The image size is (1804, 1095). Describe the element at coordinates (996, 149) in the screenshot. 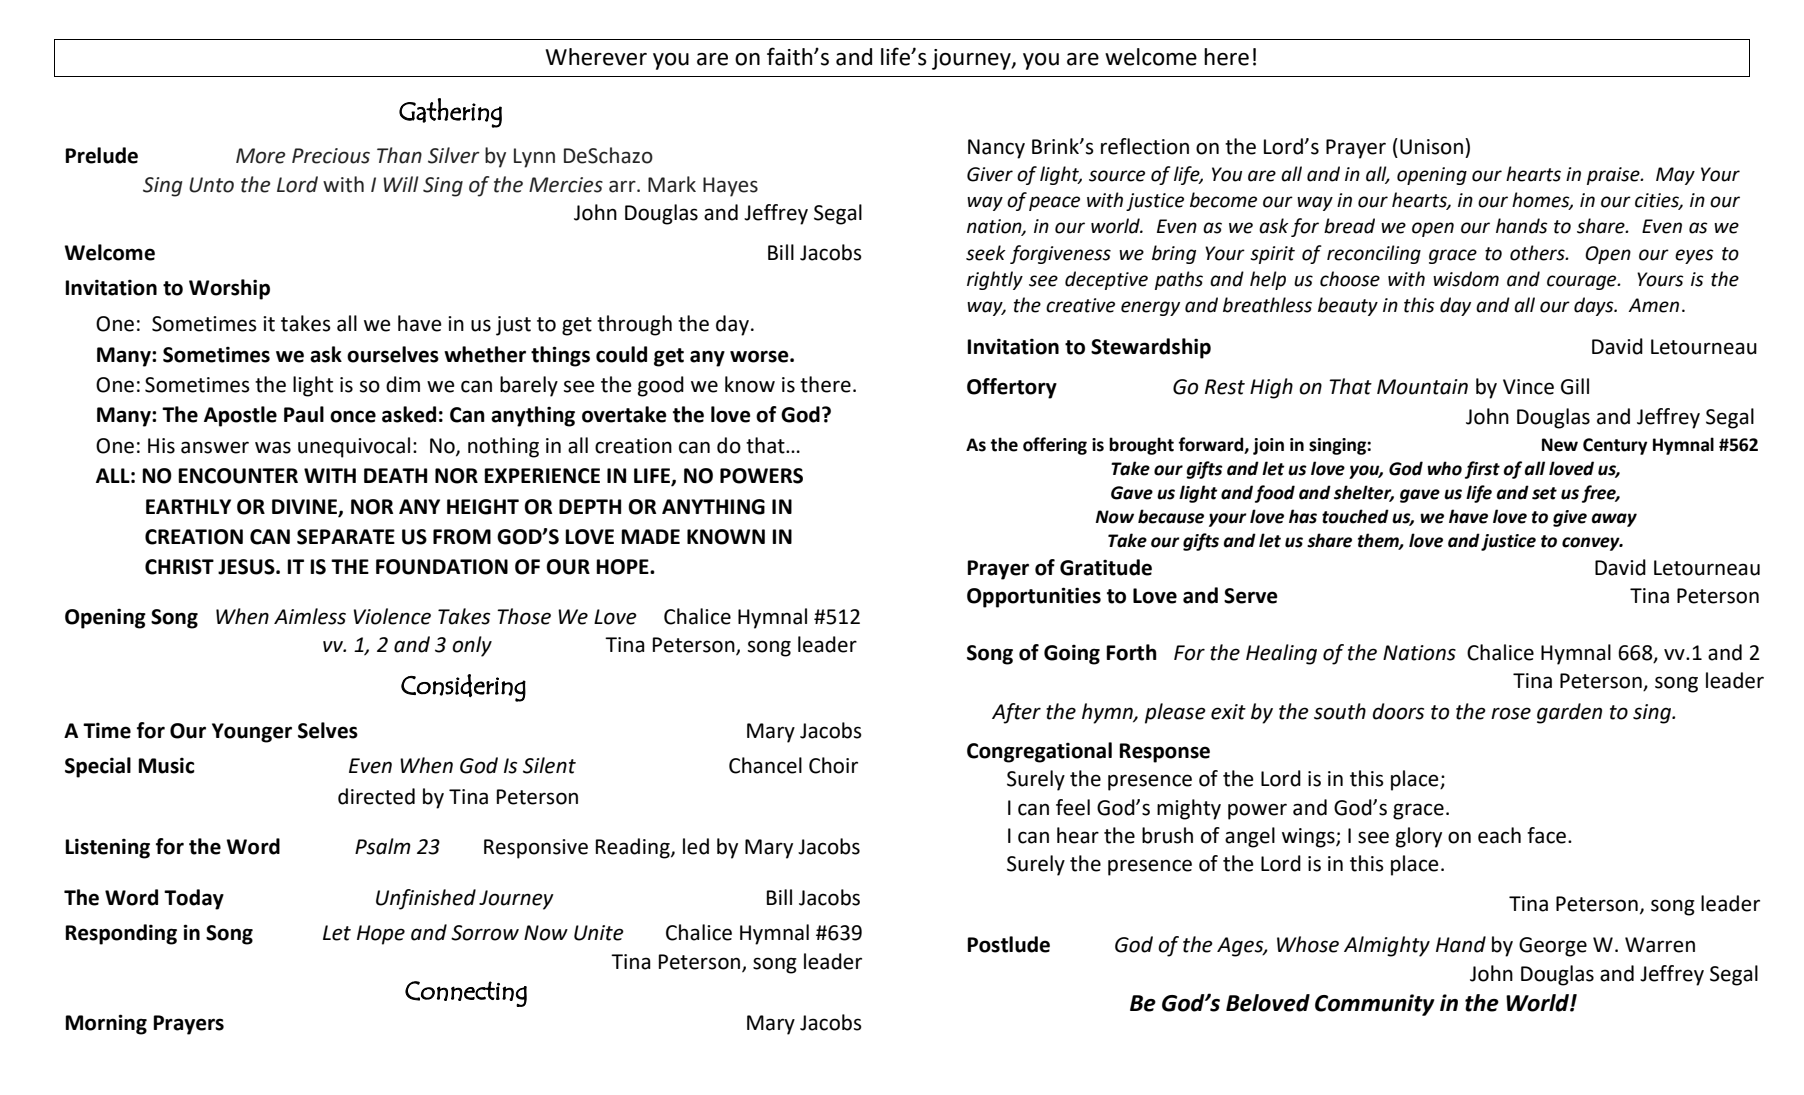

I see `Nancy` at that location.
